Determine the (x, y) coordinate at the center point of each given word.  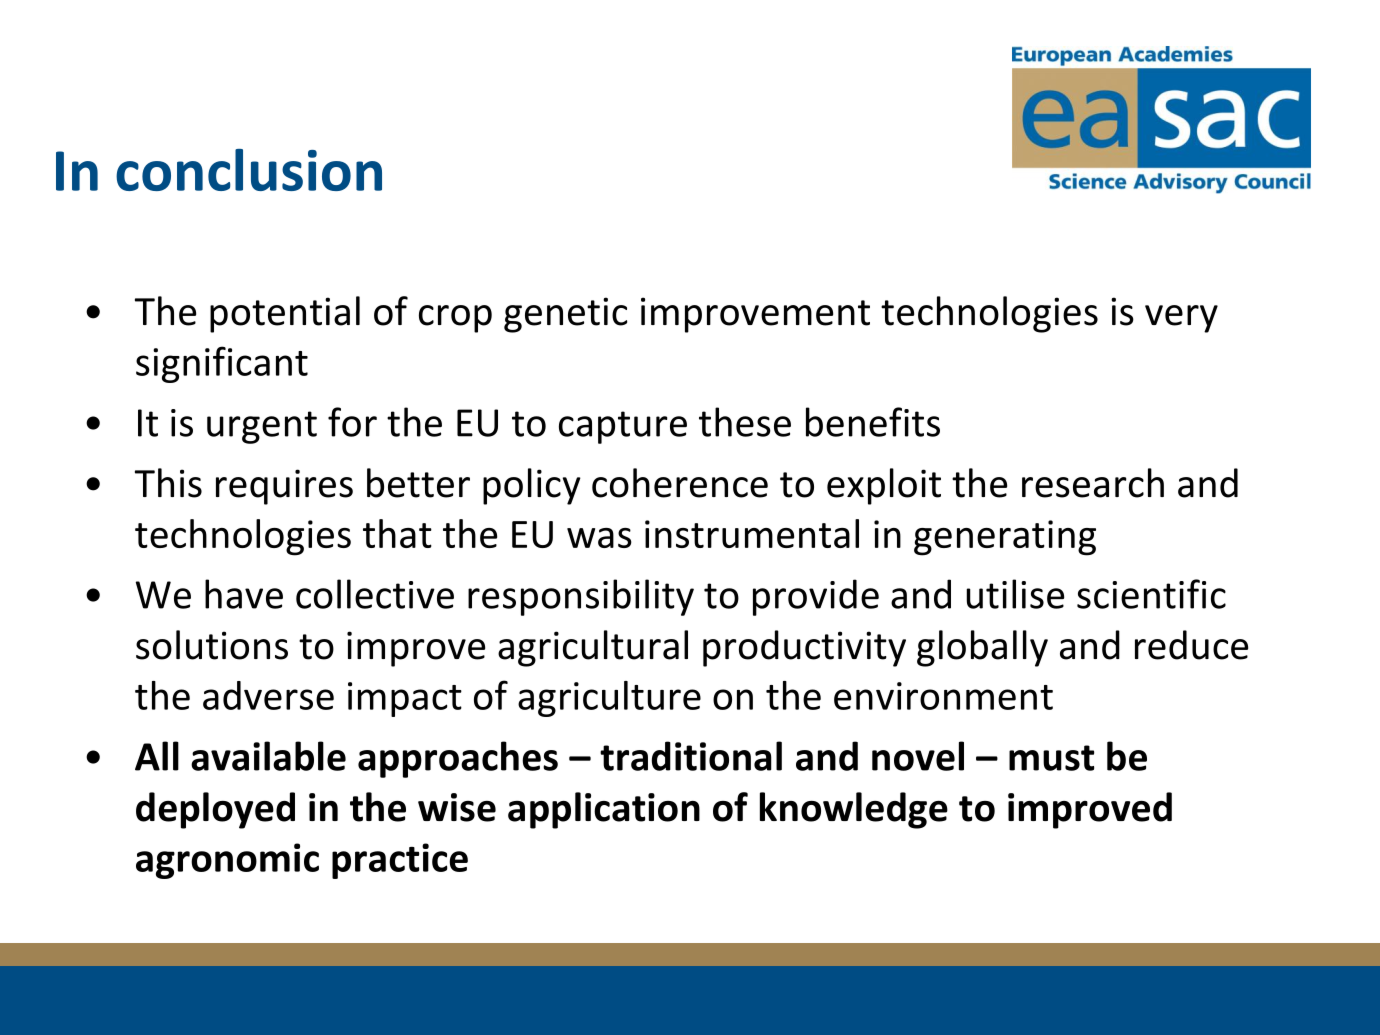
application (604, 810)
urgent (262, 427)
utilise (1015, 594)
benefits (873, 422)
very (1181, 319)
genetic (565, 315)
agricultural (593, 648)
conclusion (249, 170)
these (745, 422)
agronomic (227, 861)
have (244, 594)
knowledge (854, 810)
